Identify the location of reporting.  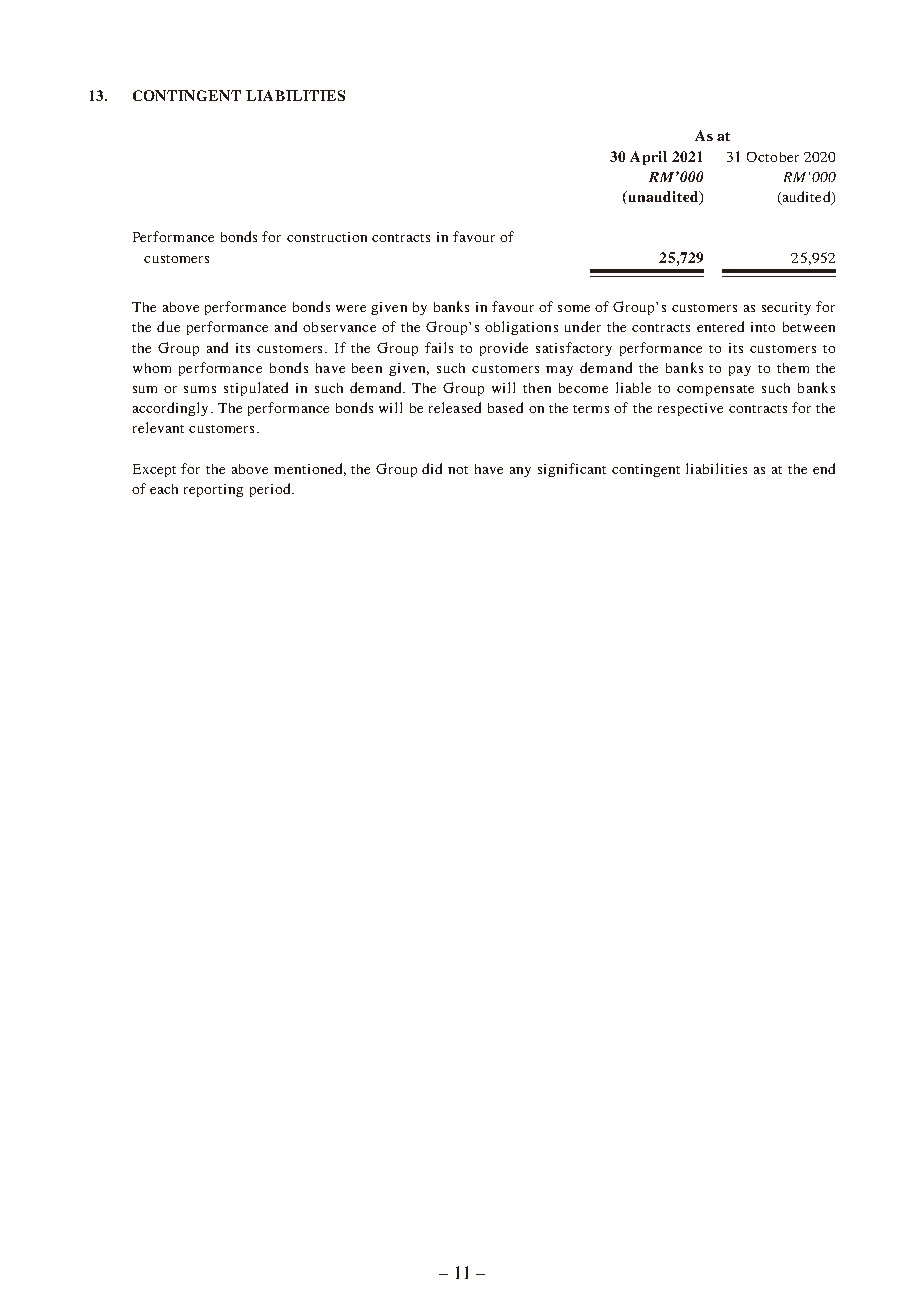
(213, 490).
